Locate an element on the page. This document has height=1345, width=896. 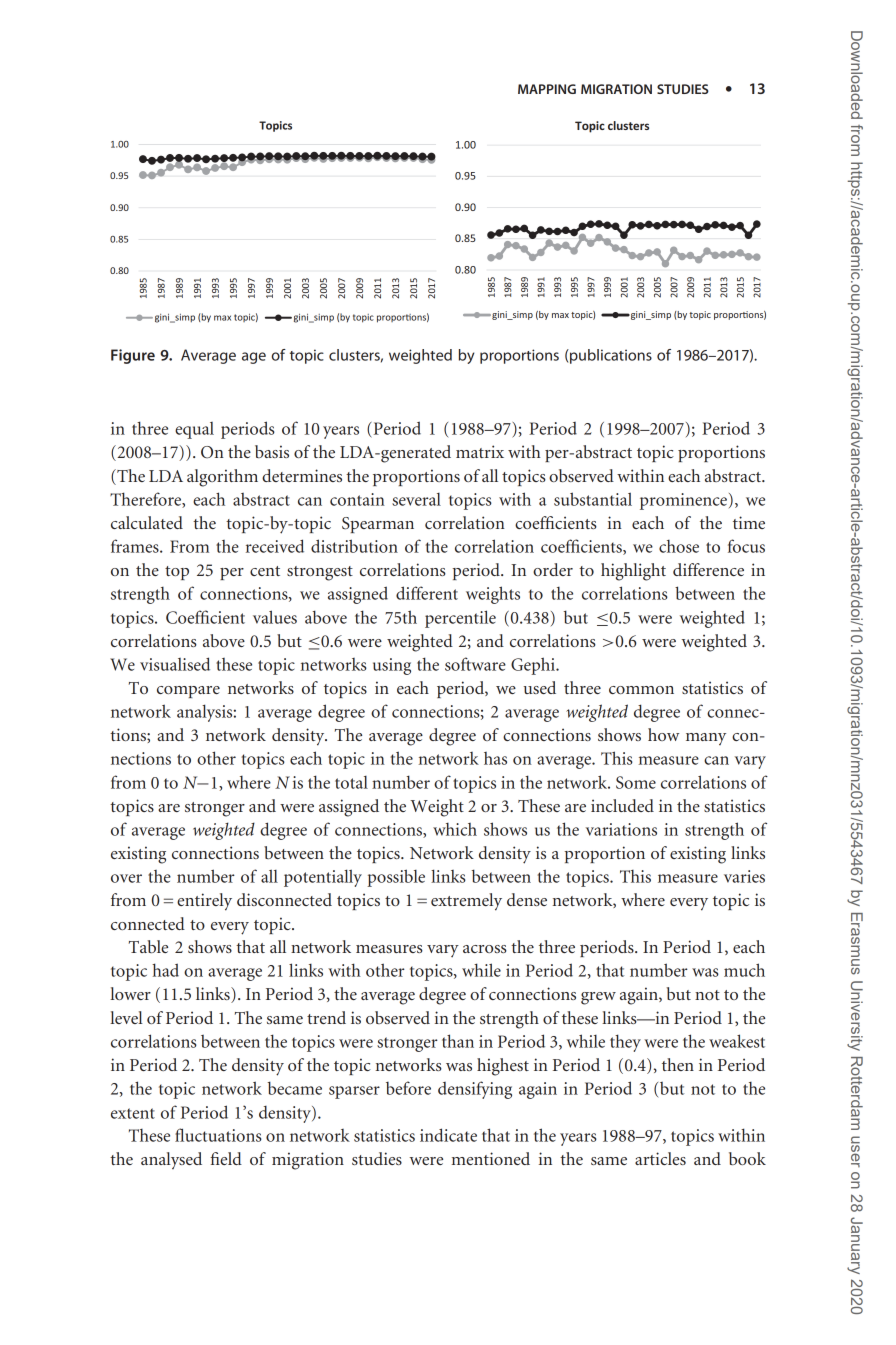
then is located at coordinates (678, 1064).
